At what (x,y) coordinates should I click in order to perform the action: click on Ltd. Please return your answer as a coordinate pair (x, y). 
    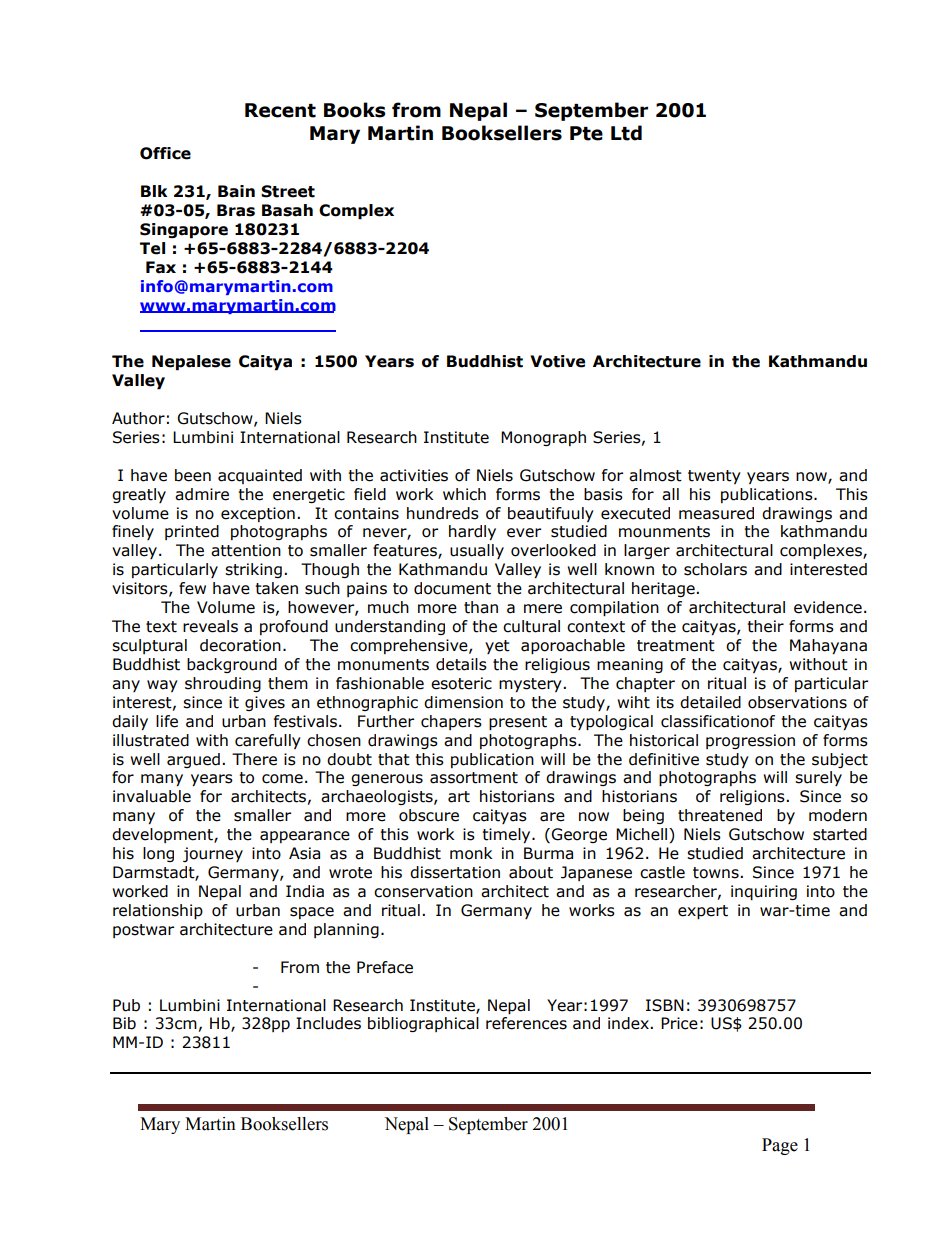
    Looking at the image, I should click on (626, 133).
